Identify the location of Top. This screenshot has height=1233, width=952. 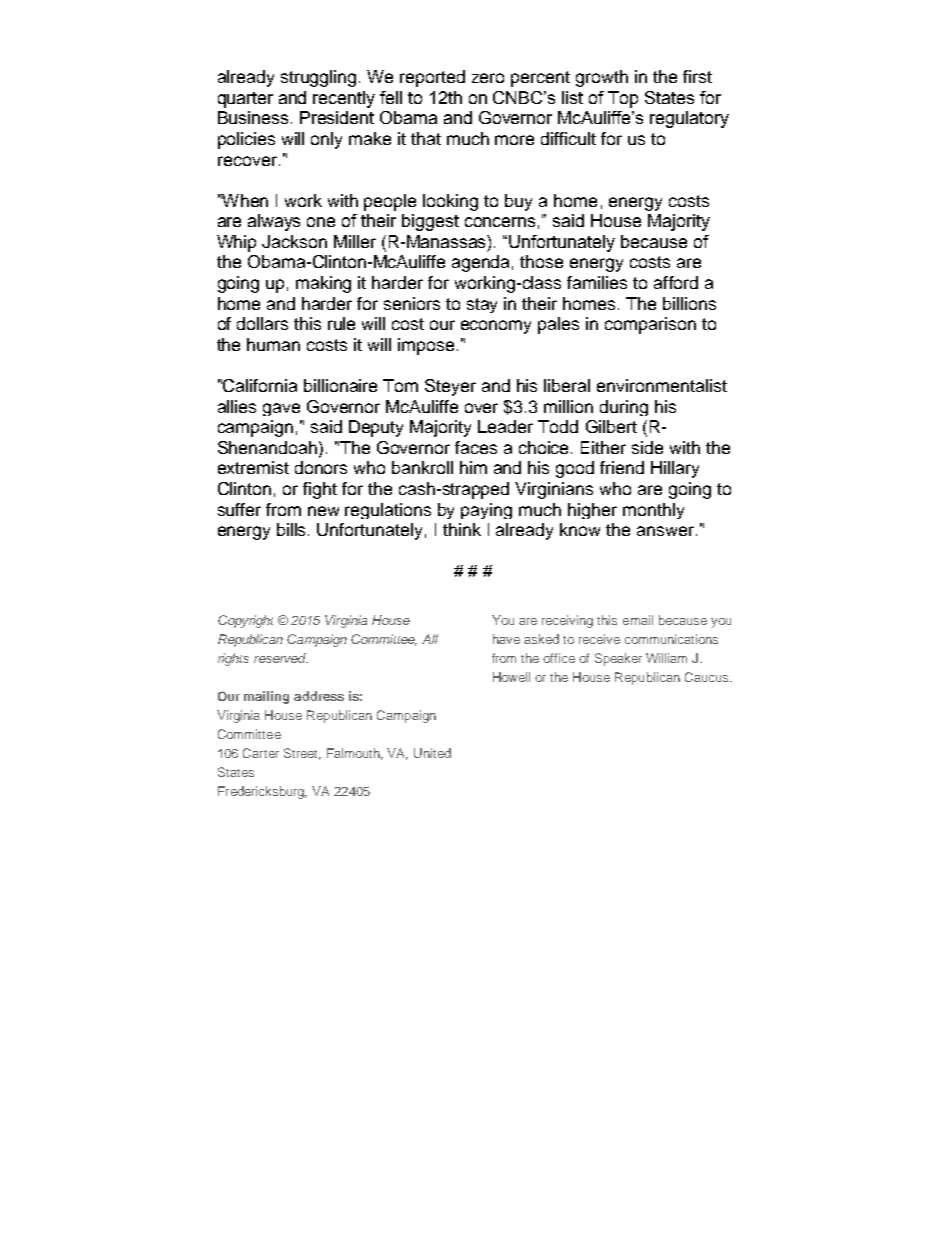
(623, 99).
